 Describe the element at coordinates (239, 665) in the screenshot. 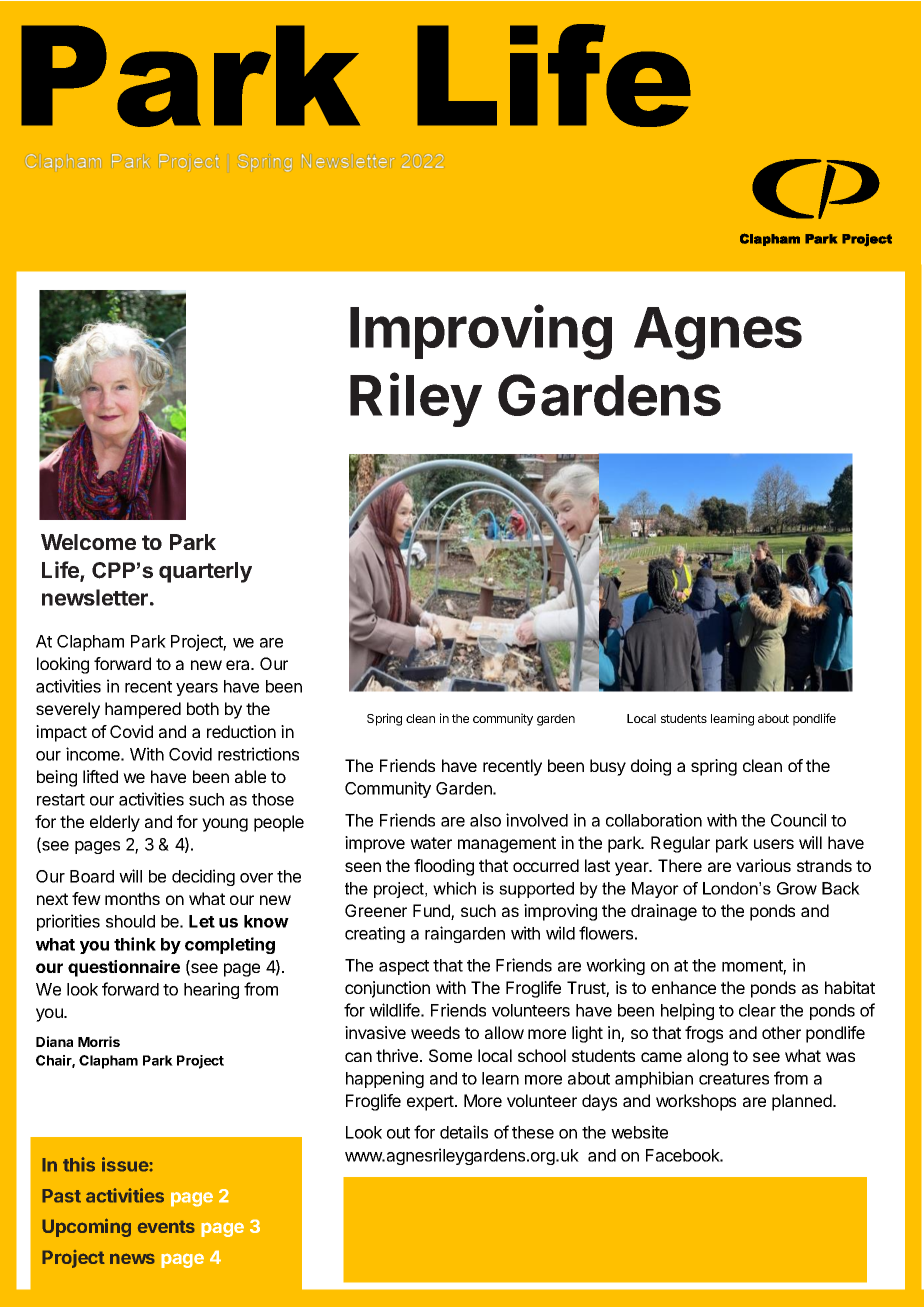

I see `era` at that location.
